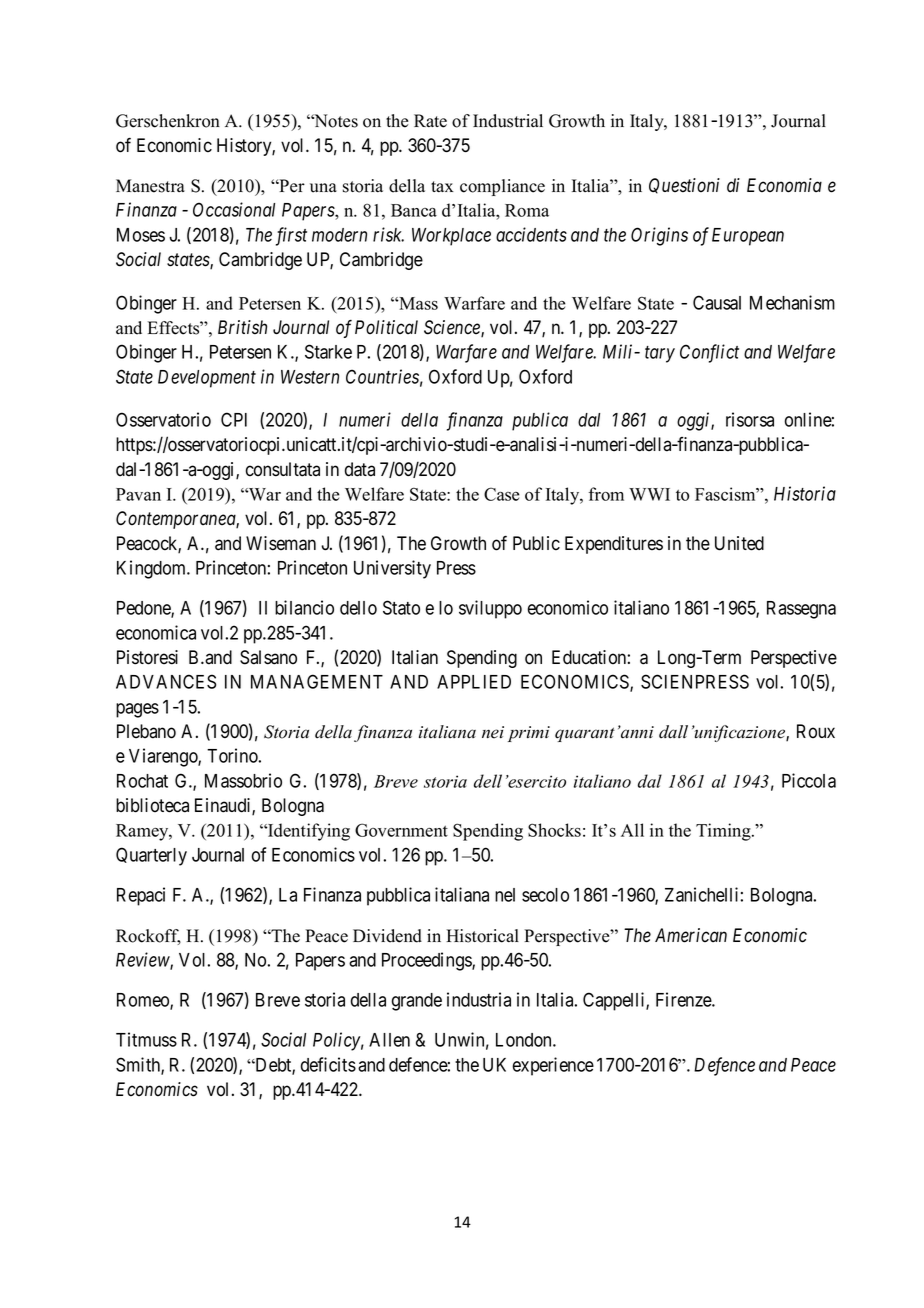  Describe the element at coordinates (392, 569) in the image. I see `University` at that location.
